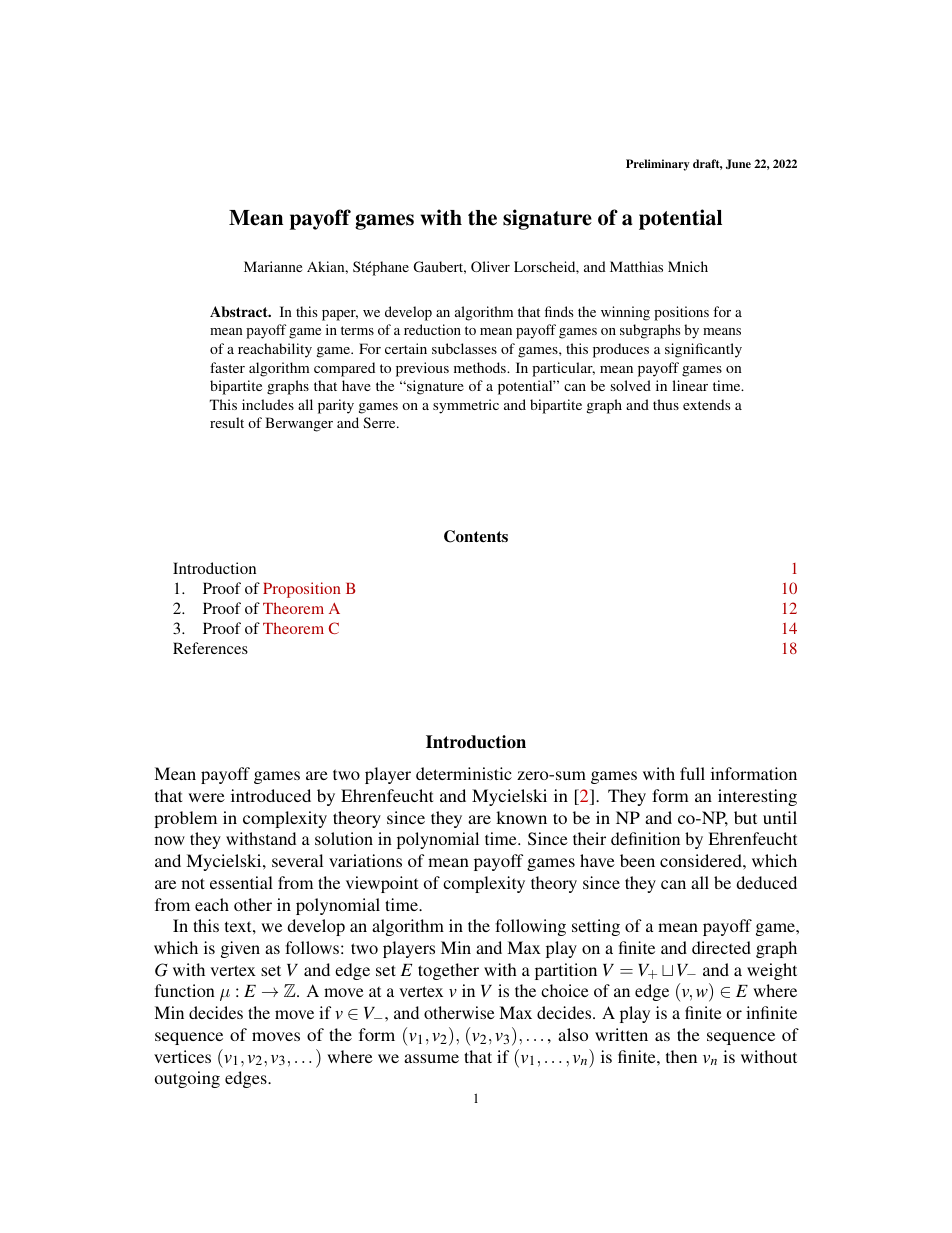 The width and height of the screenshot is (952, 1233). What do you see at coordinates (271, 795) in the screenshot?
I see `introduced` at bounding box center [271, 795].
